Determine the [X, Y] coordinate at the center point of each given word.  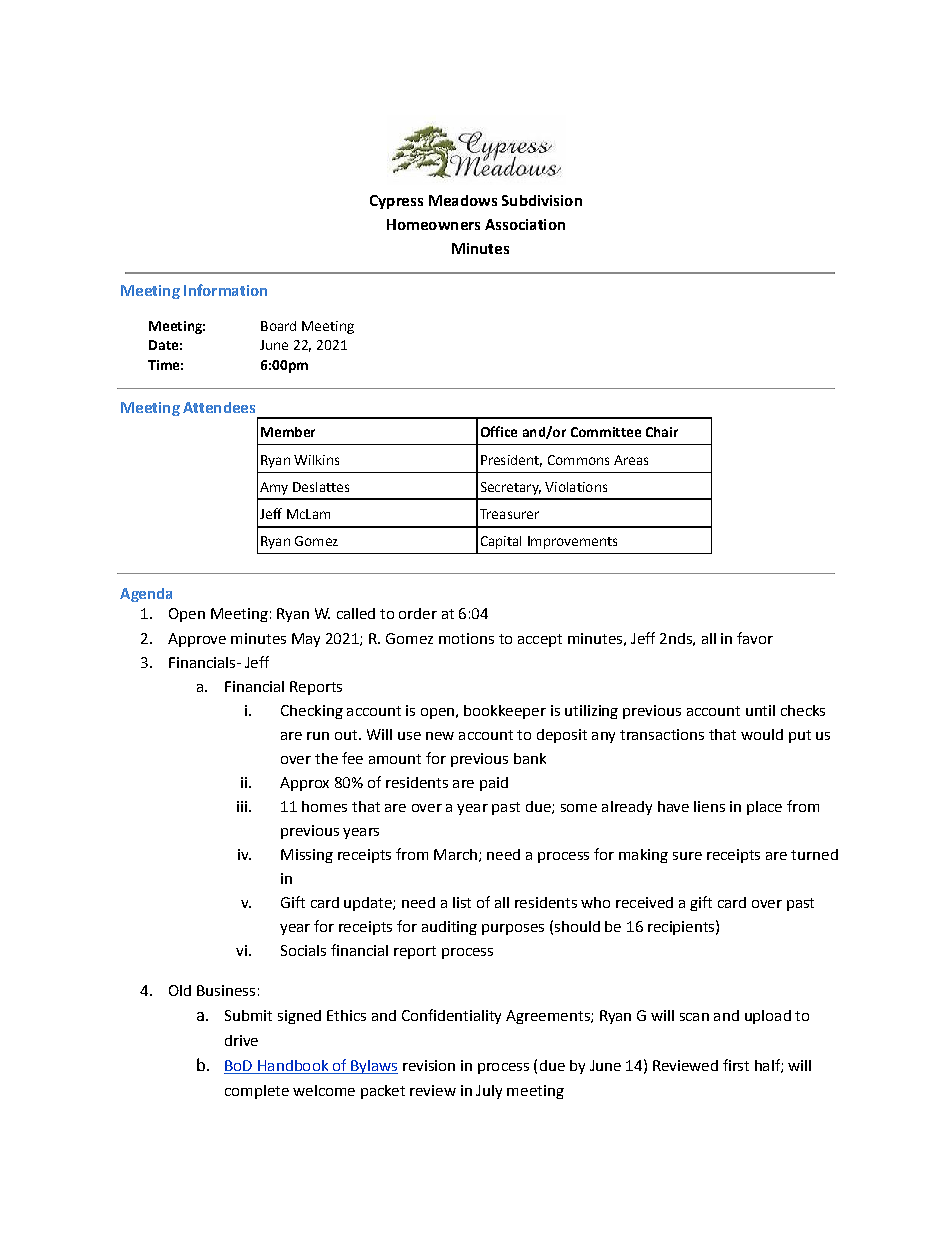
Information [225, 290]
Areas [631, 460]
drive [241, 1040]
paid [494, 784]
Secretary [511, 488]
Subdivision [542, 200]
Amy [274, 488]
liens [709, 806]
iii [242, 806]
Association [525, 224]
